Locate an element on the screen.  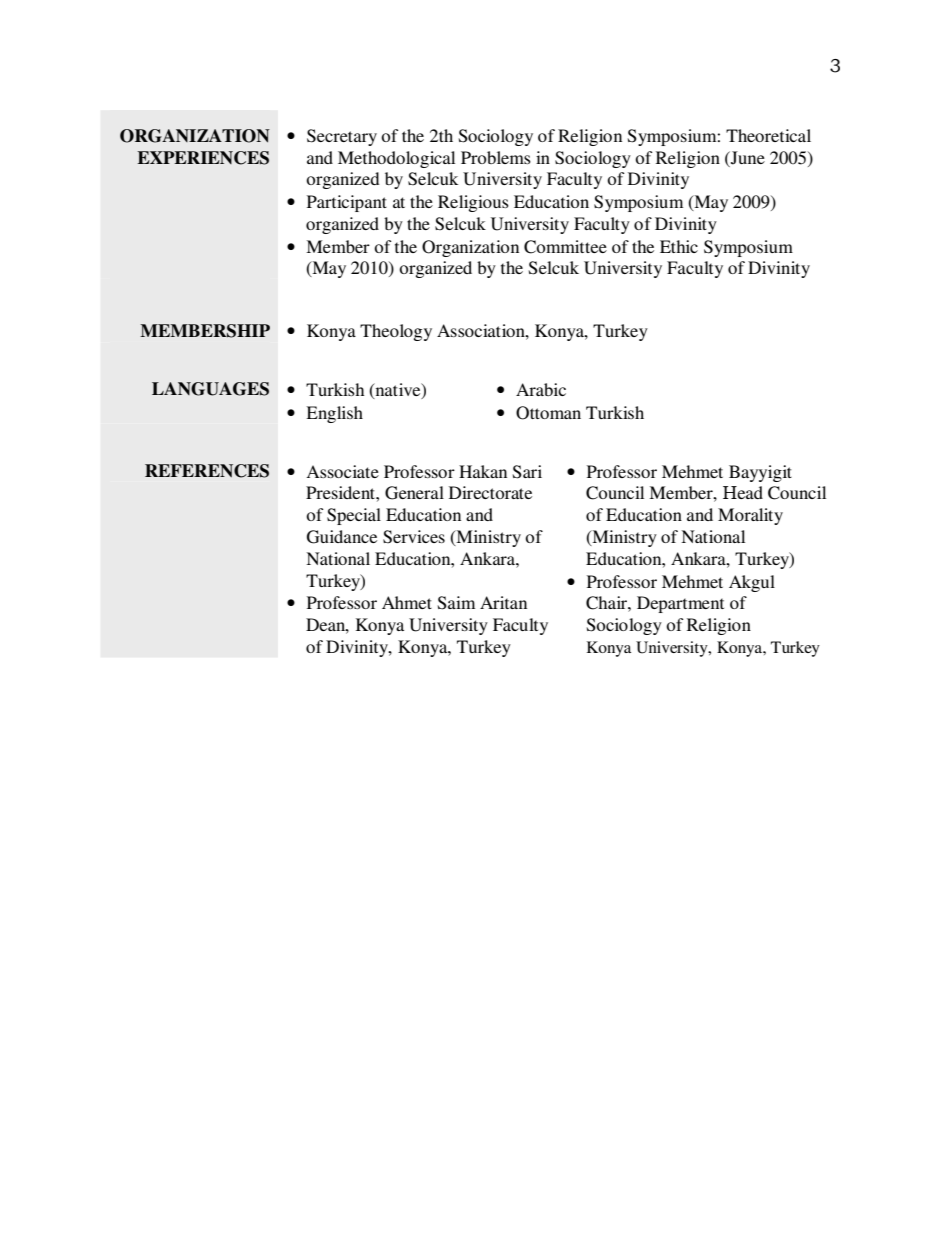
Department is located at coordinates (680, 604).
